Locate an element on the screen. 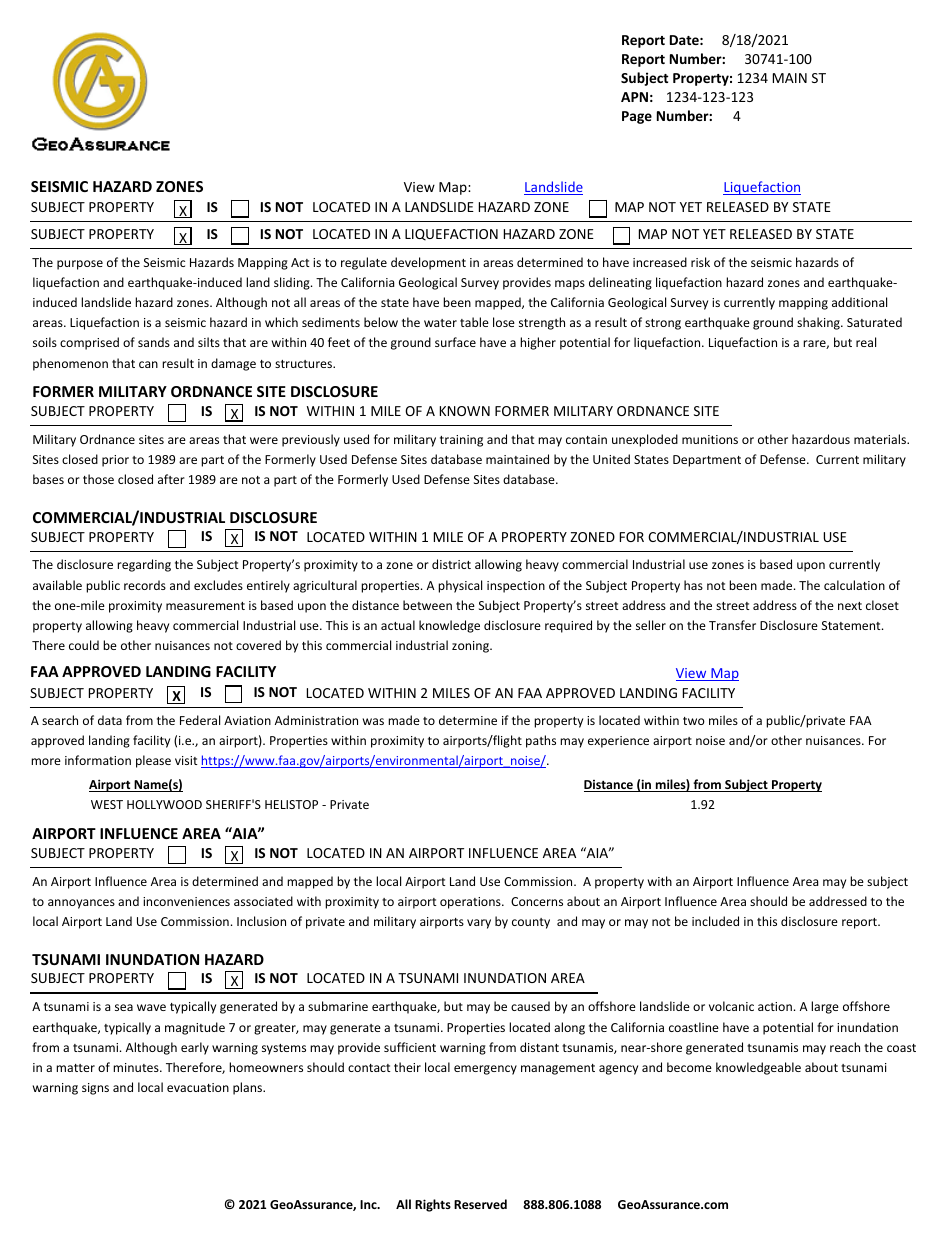 This screenshot has height=1233, width=952. Page is located at coordinates (637, 117).
